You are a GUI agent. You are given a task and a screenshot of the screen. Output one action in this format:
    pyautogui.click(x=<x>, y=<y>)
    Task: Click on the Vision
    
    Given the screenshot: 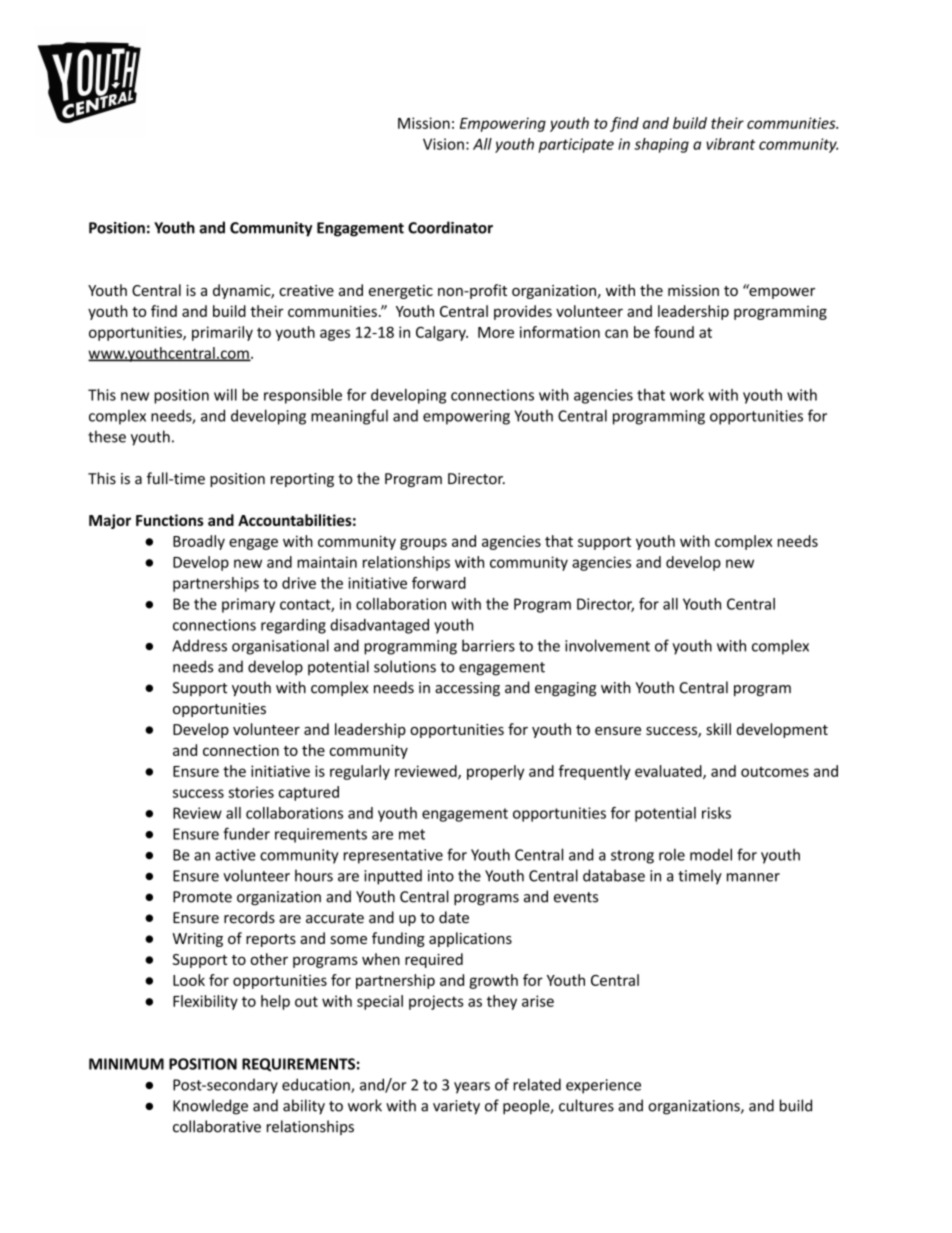 What is the action you would take?
    pyautogui.click(x=443, y=144)
